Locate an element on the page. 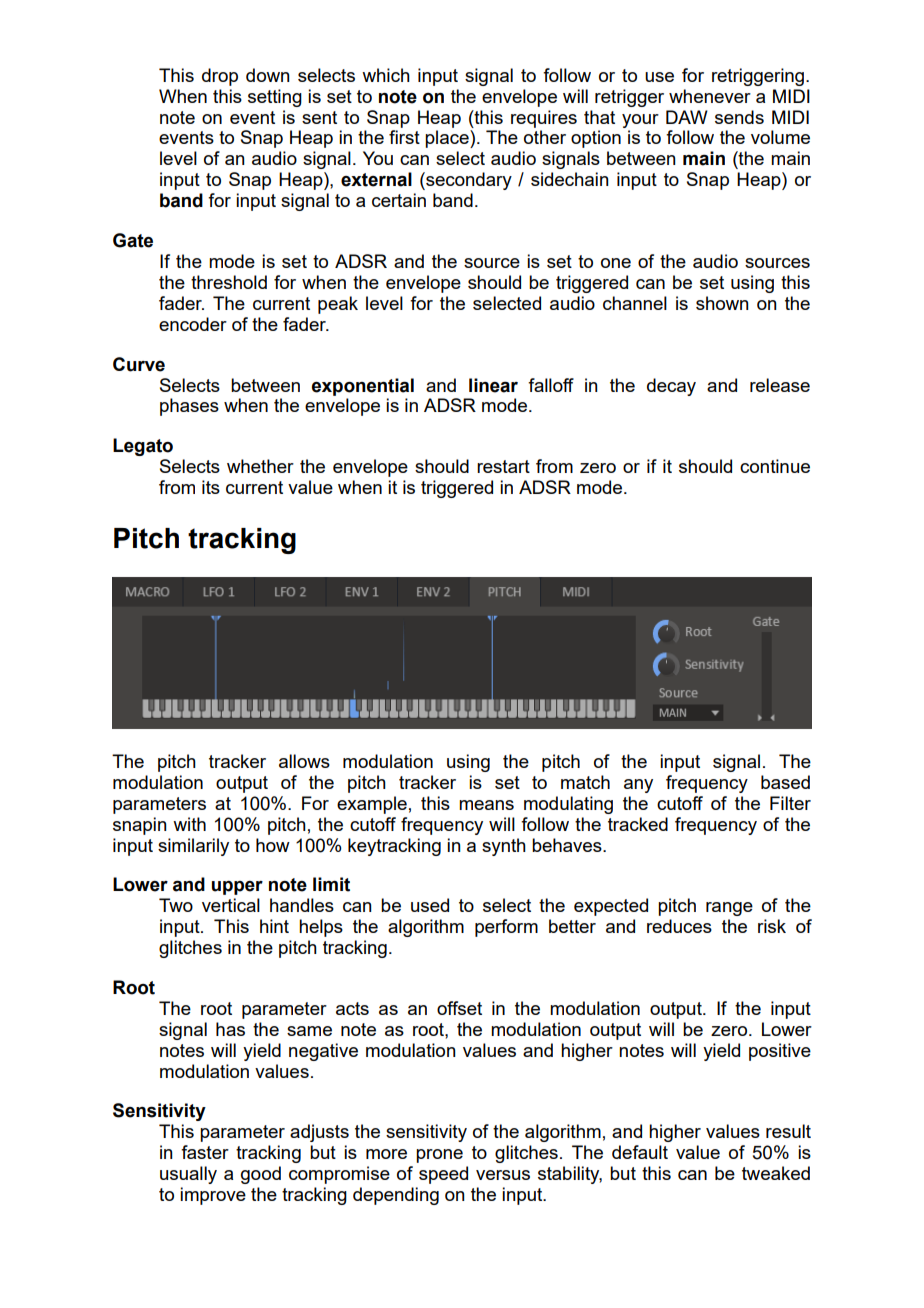 This image has width=924, height=1308. phases is located at coordinates (189, 407).
